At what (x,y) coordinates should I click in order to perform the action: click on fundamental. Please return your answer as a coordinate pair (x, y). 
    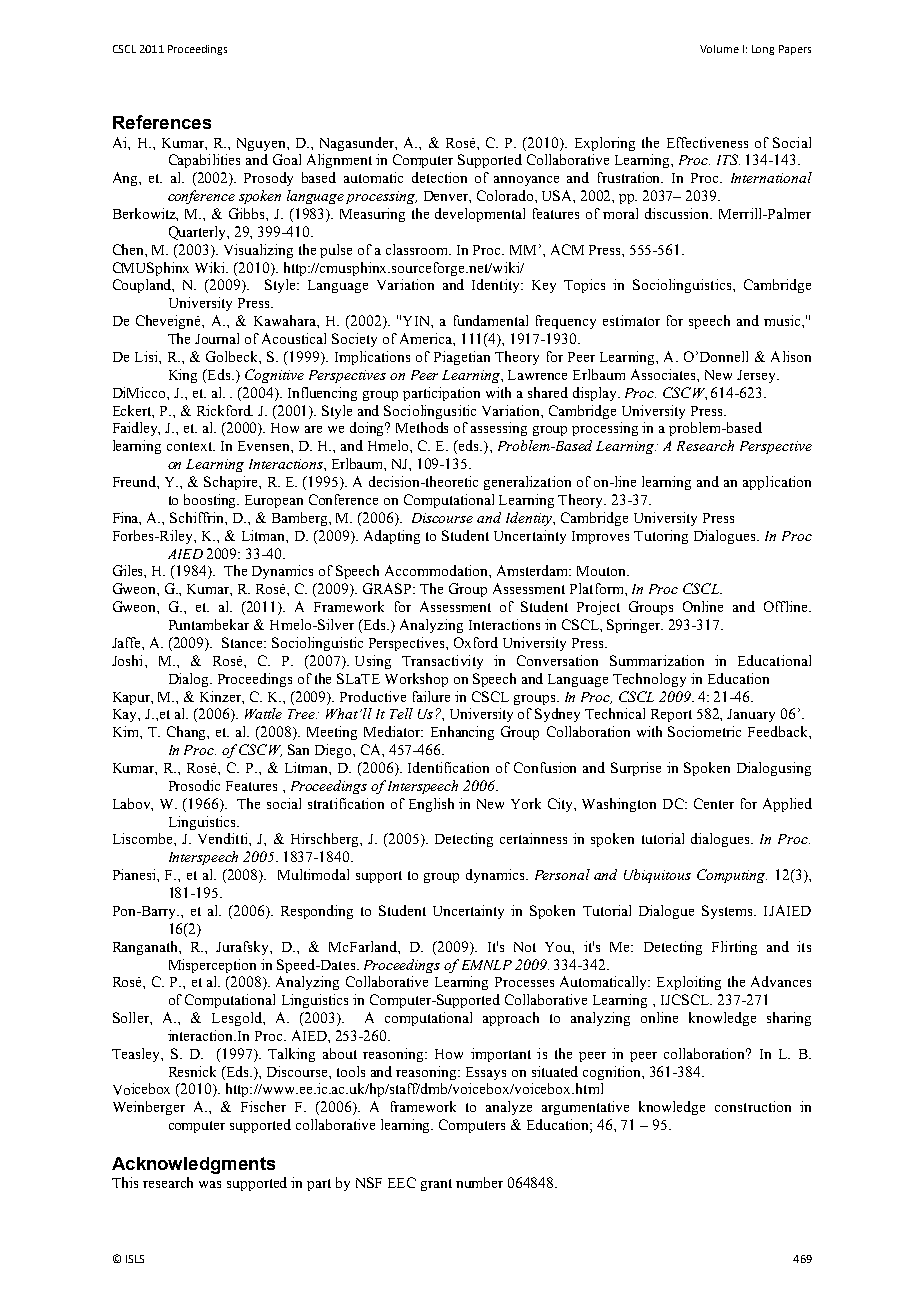
    Looking at the image, I should click on (491, 320).
